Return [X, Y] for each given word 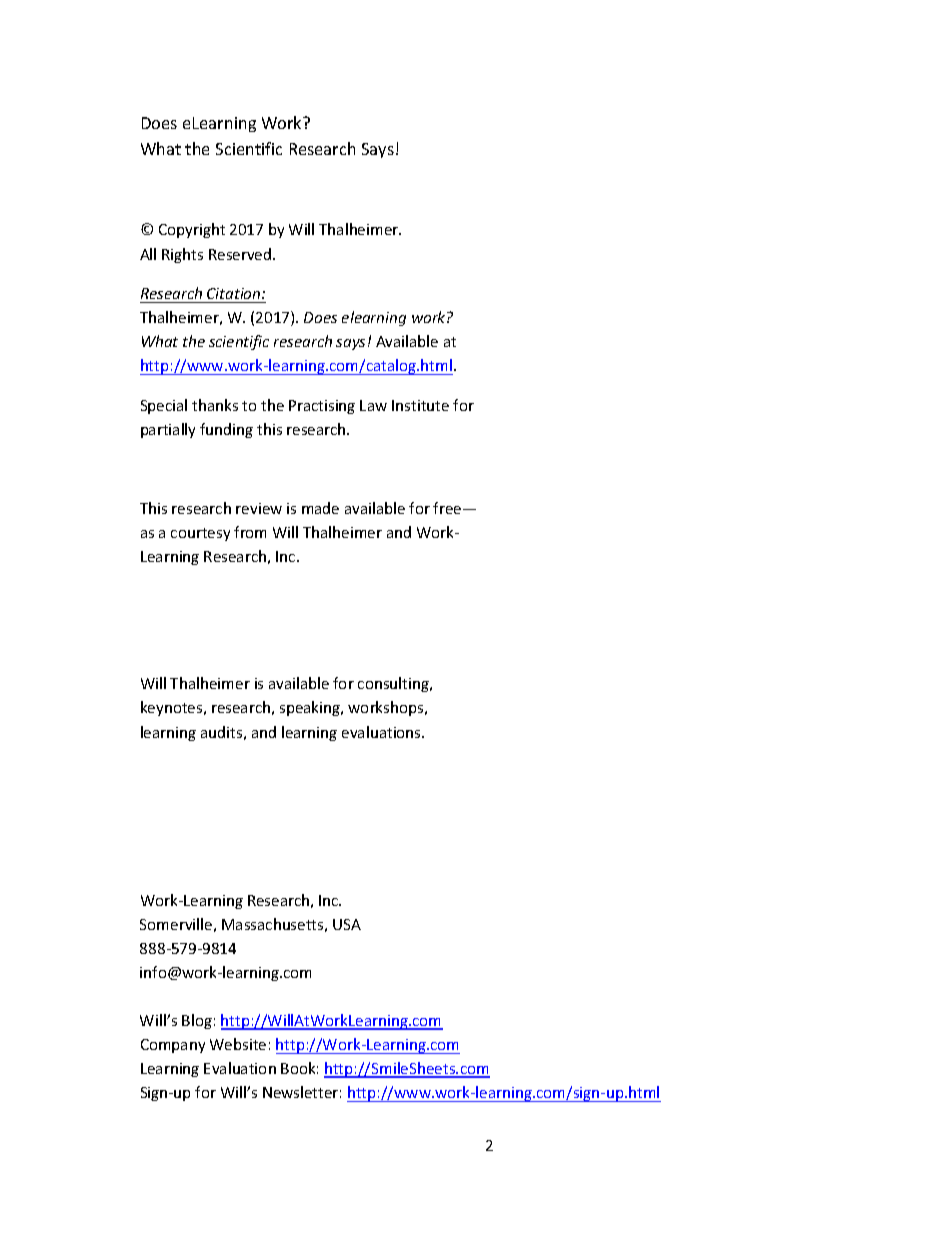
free [448, 508]
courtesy [200, 534]
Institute [420, 405]
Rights [182, 255]
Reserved [241, 254]
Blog [197, 1021]
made [320, 508]
